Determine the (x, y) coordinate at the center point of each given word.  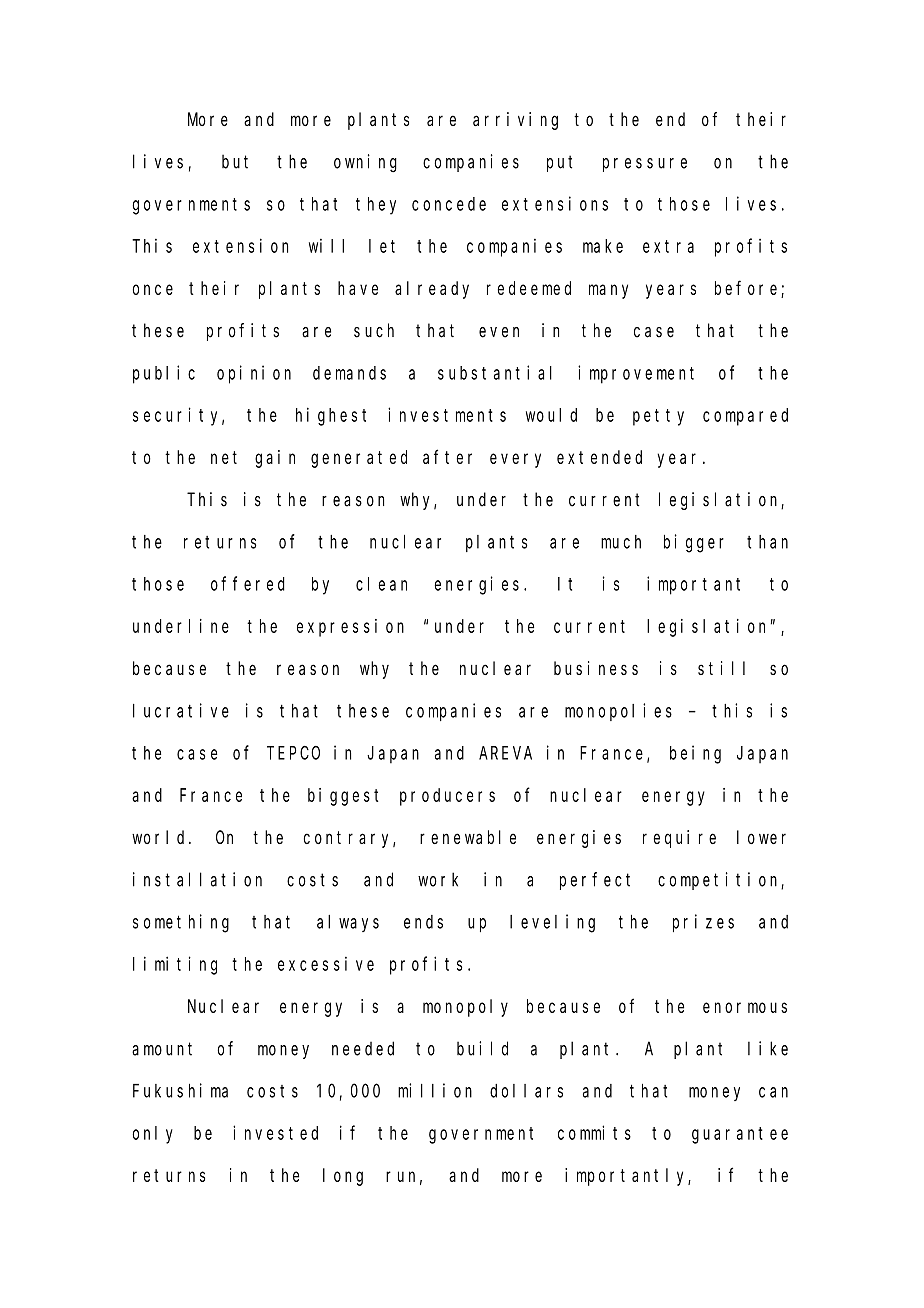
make (603, 246)
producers (447, 797)
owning (365, 163)
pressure (645, 165)
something (181, 923)
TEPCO (293, 753)
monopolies (618, 712)
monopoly (465, 1008)
